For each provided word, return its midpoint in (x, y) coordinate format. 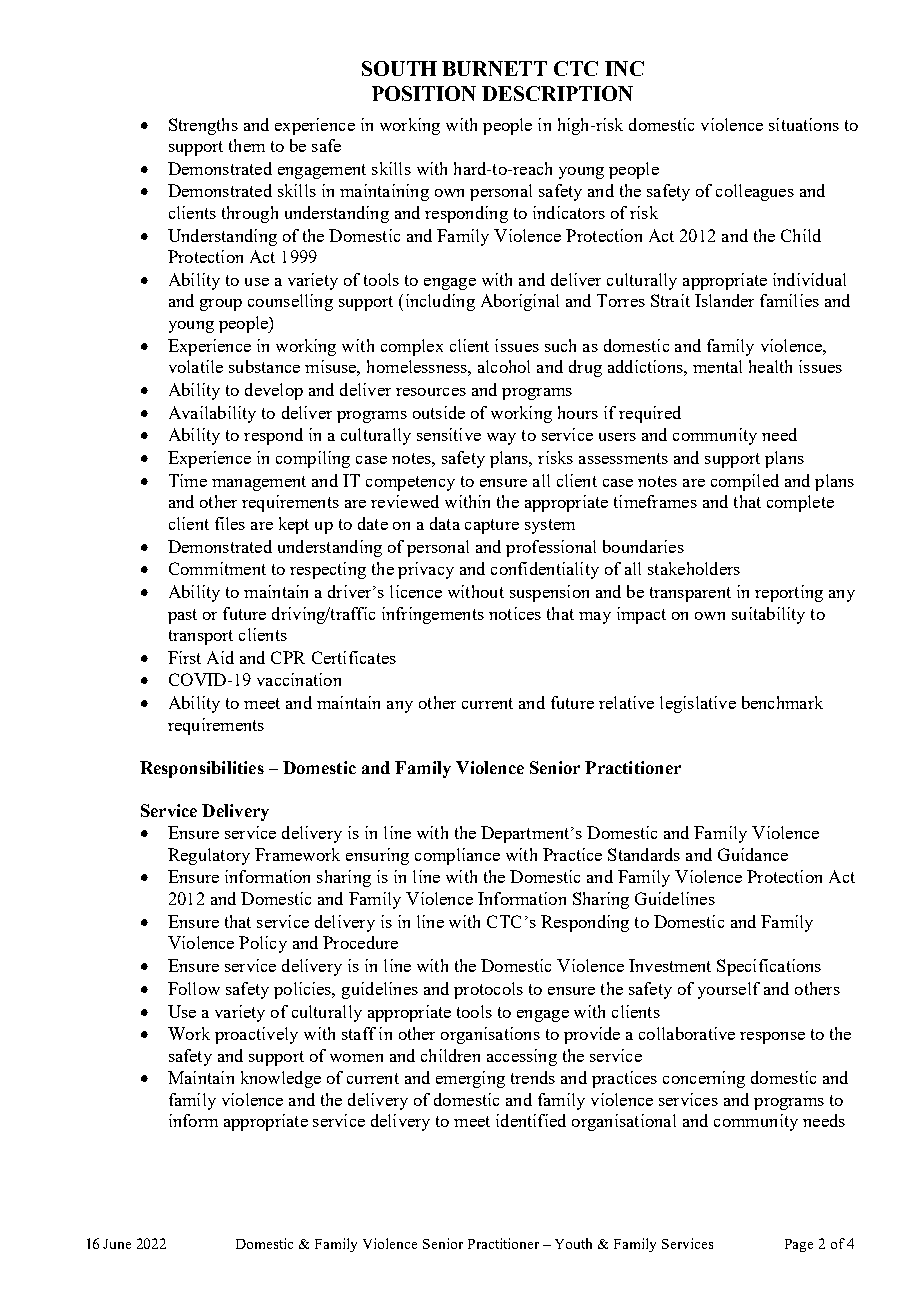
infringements (433, 615)
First (184, 657)
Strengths (203, 126)
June (117, 1244)
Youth (573, 1243)
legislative (698, 704)
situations (804, 124)
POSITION (424, 93)
